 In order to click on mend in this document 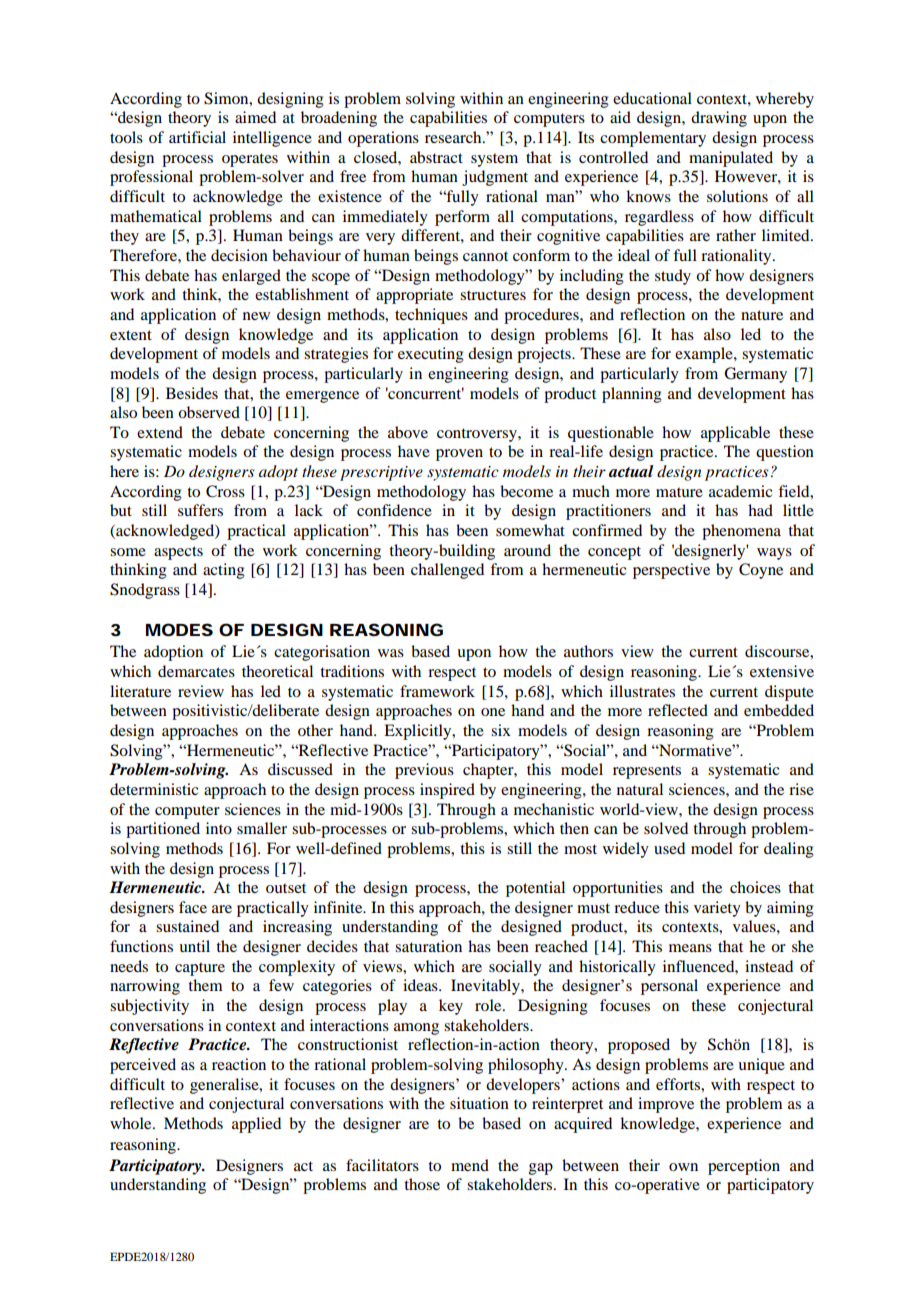, I will do `click(470, 1165)`.
